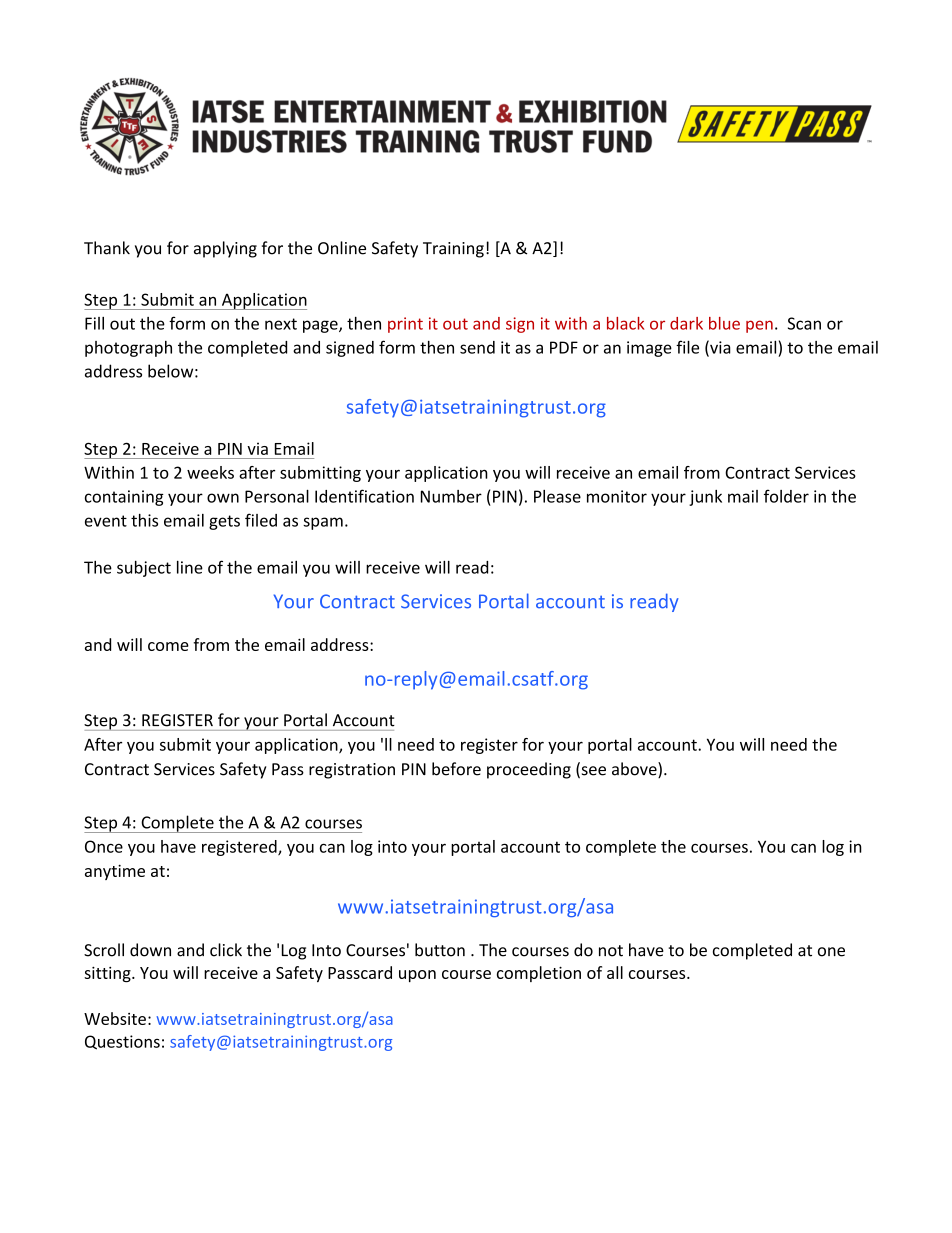 Image resolution: width=952 pixels, height=1233 pixels. I want to click on applying, so click(225, 249).
